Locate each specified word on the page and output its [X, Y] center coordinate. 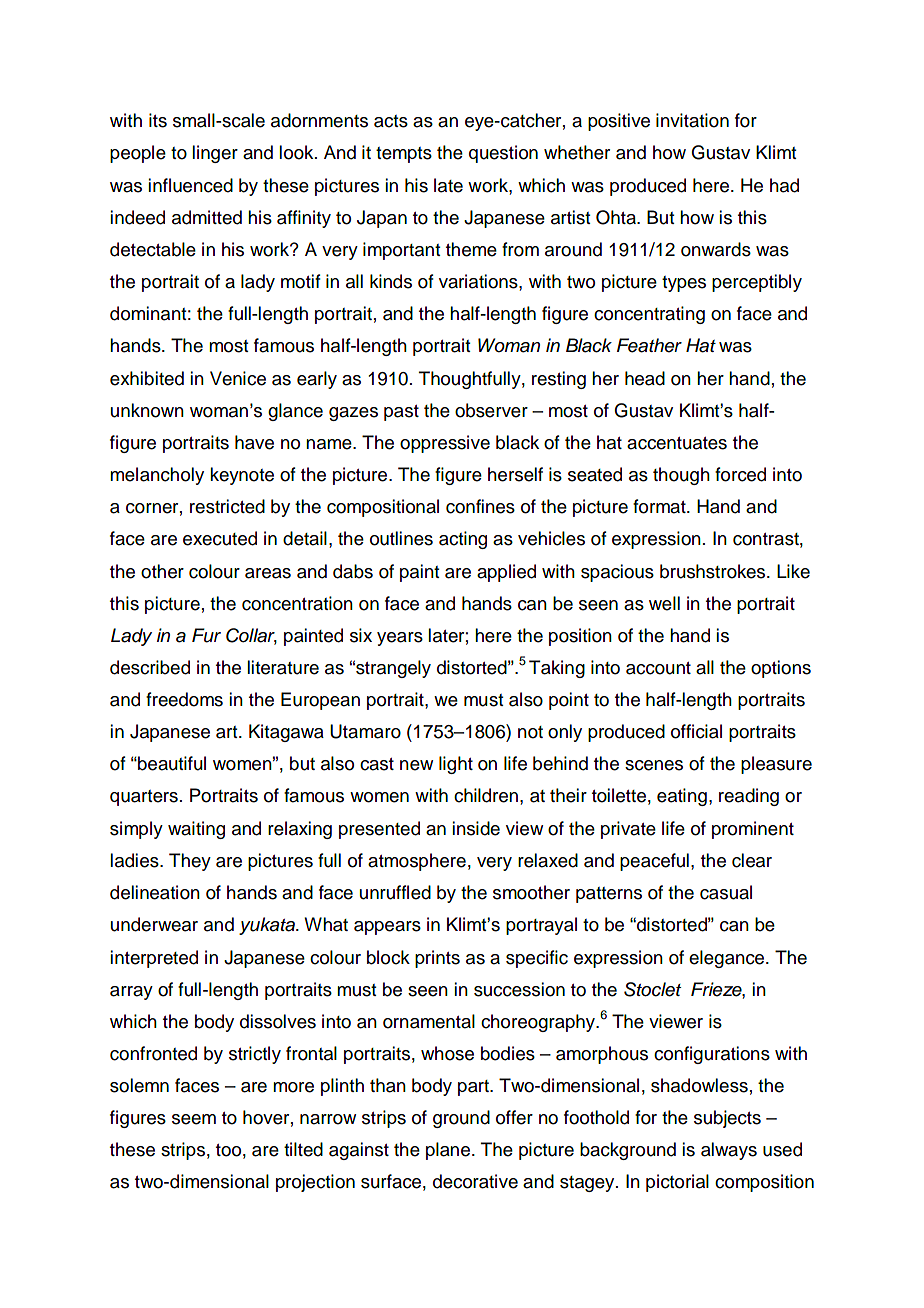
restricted [227, 506]
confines [480, 506]
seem [194, 1119]
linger [215, 154]
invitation [692, 120]
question [503, 154]
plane [448, 1151]
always [729, 1151]
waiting [196, 830]
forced [740, 474]
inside [476, 828]
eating [682, 797]
